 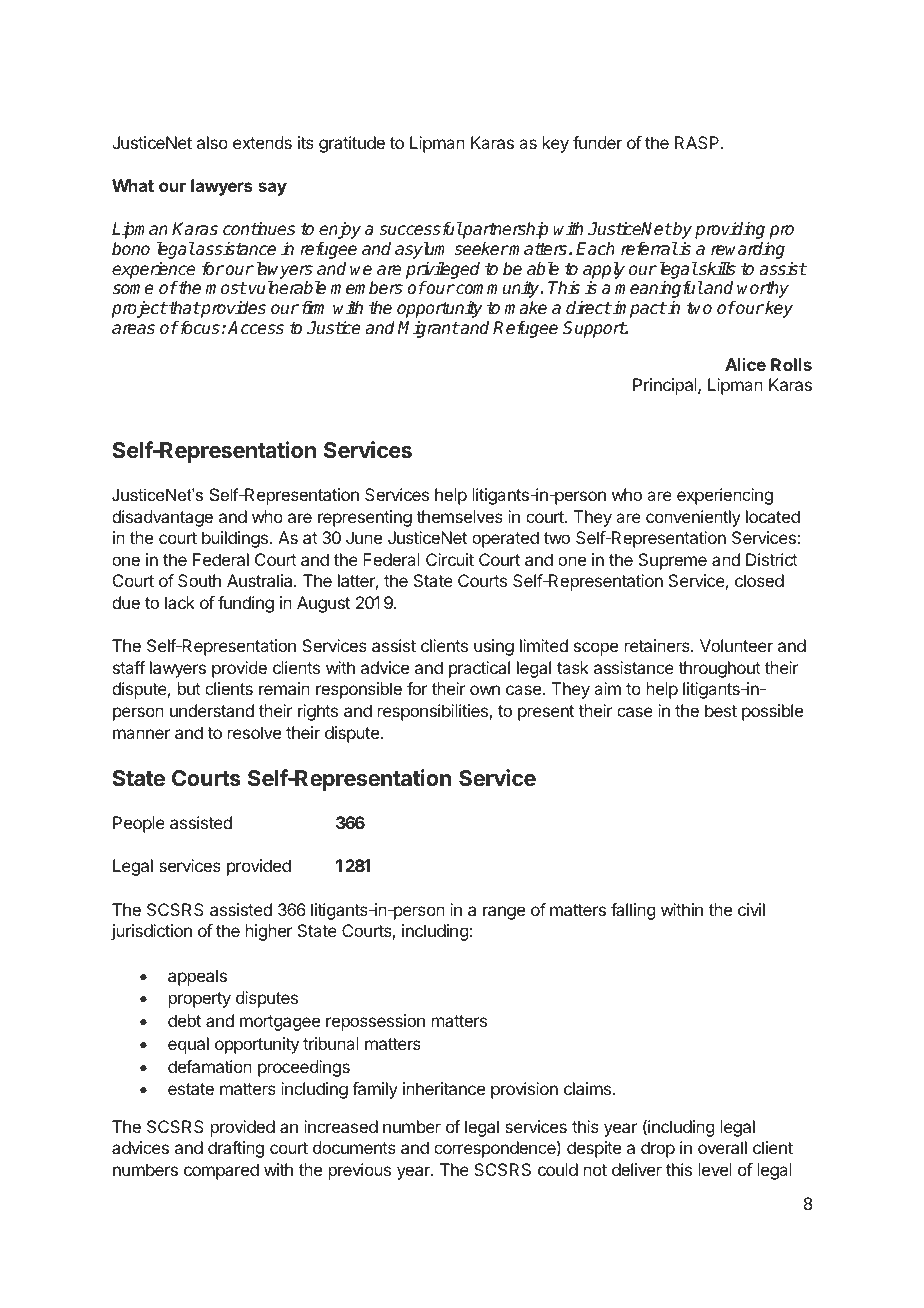 What do you see at coordinates (698, 142) in the screenshot?
I see `RASP` at bounding box center [698, 142].
